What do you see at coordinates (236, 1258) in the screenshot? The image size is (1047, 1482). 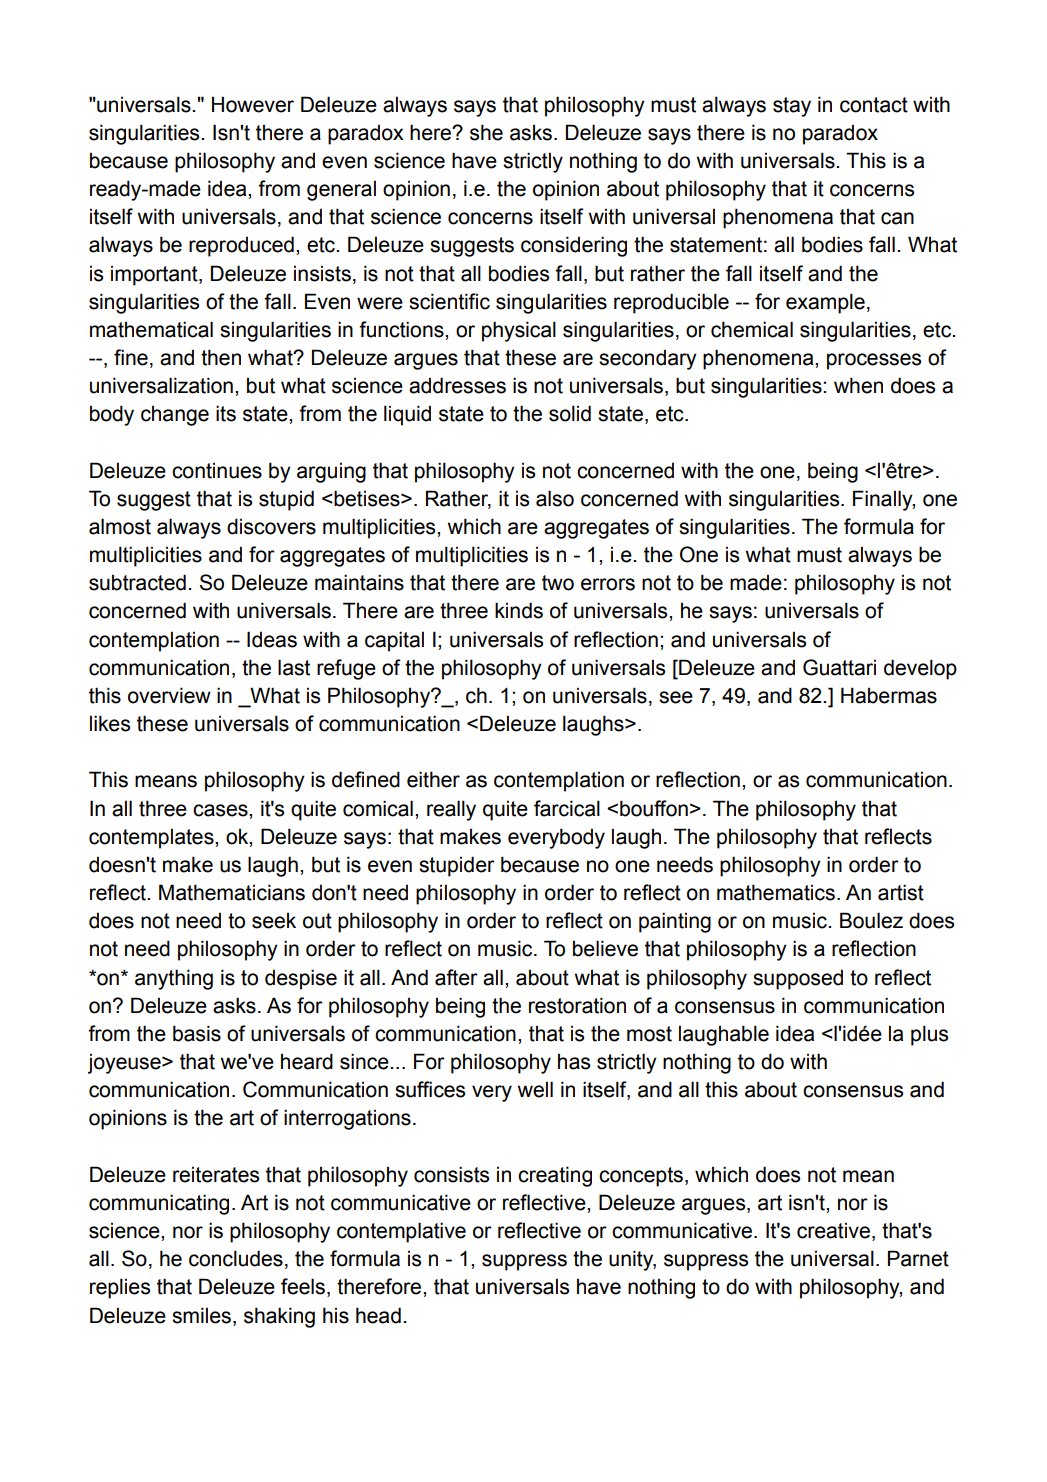 I see `concludes` at bounding box center [236, 1258].
